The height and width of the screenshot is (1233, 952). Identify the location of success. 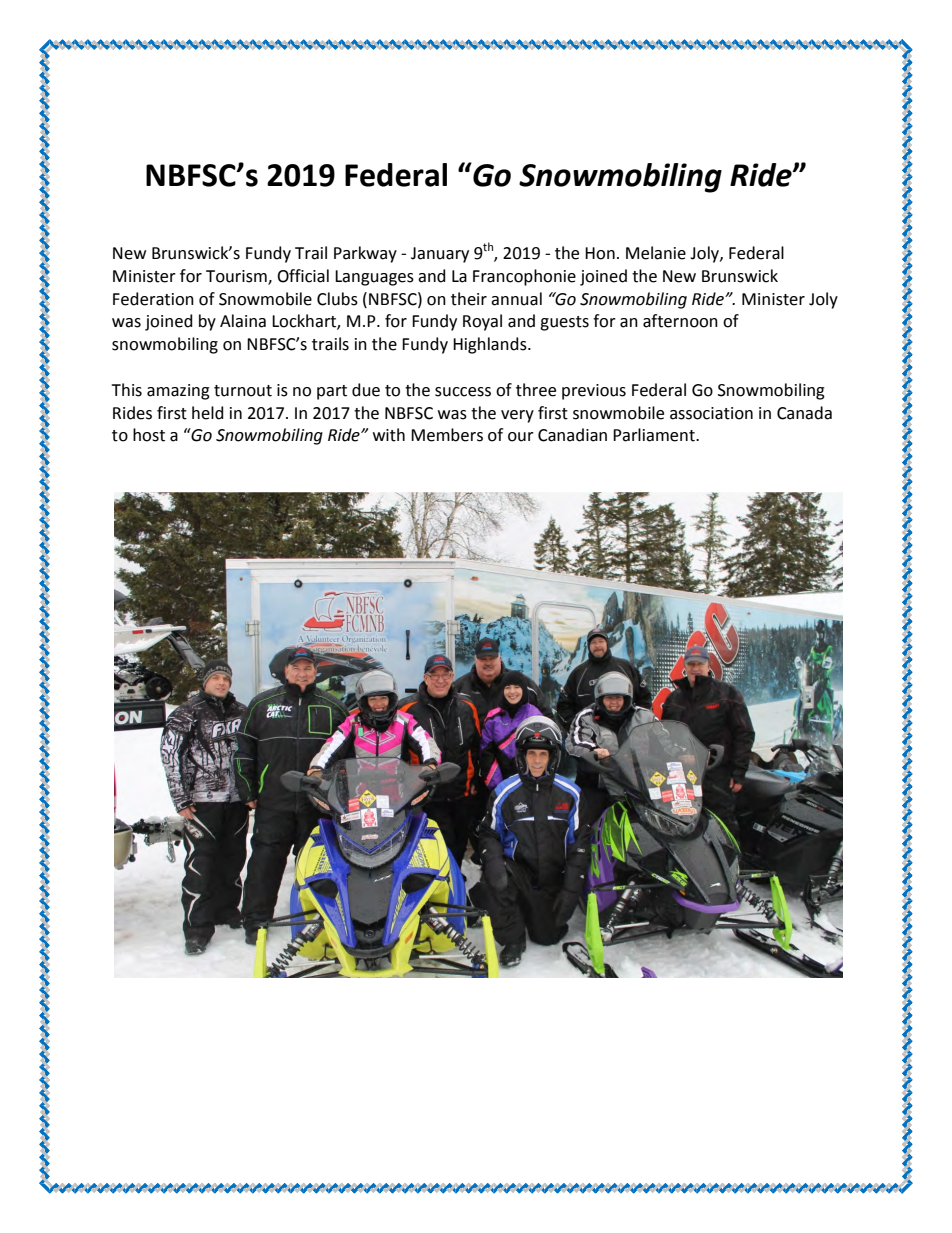
(463, 392).
